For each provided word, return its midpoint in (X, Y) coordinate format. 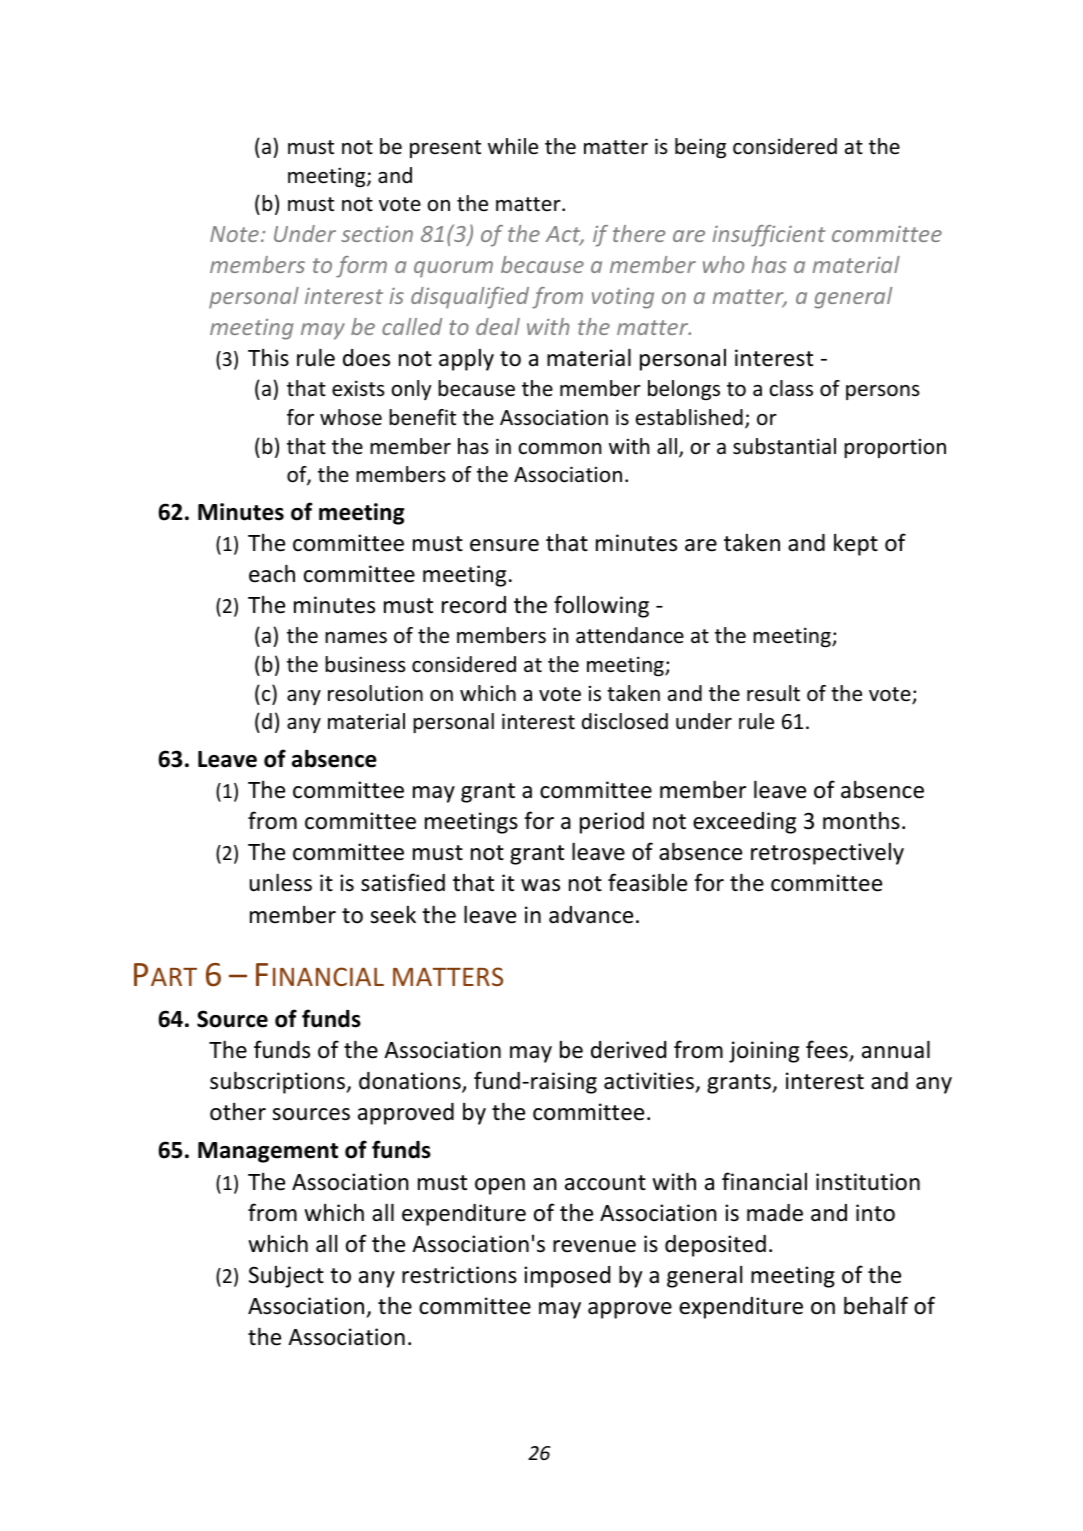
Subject (286, 1277)
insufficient (768, 236)
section (377, 234)
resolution (375, 693)
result (773, 693)
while (513, 146)
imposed (567, 1277)
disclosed (625, 721)
